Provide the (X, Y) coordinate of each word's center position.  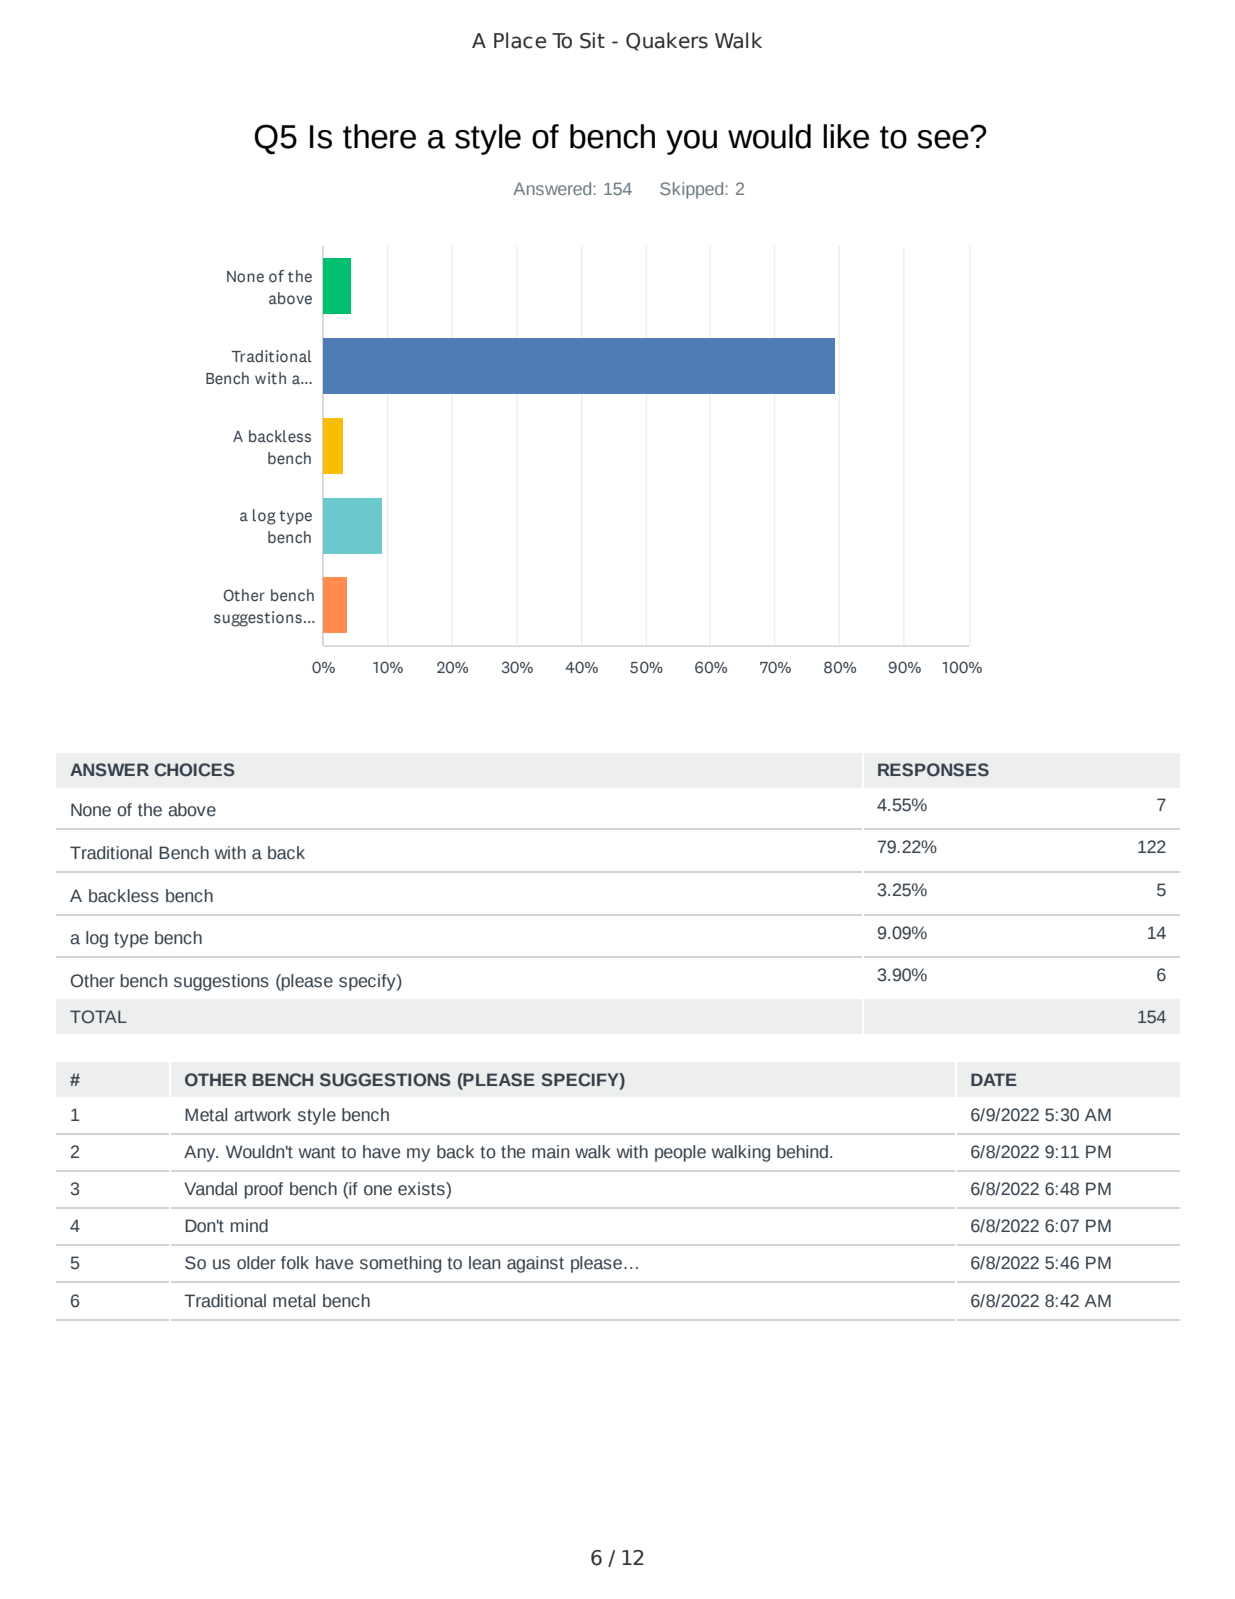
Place (520, 40)
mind (249, 1226)
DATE (994, 1079)
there (379, 136)
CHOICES (194, 770)
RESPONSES (933, 770)
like (846, 136)
